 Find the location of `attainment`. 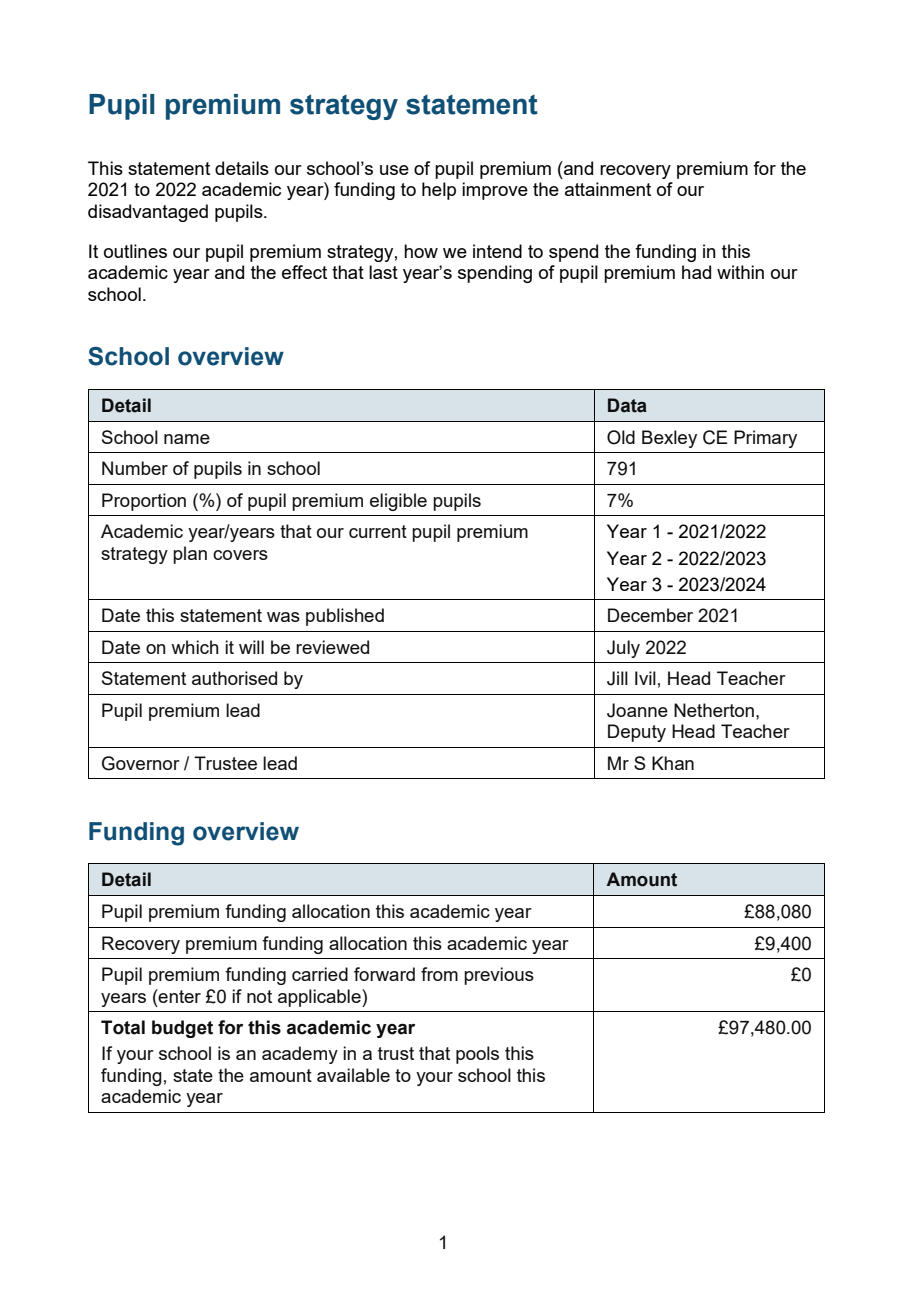

attainment is located at coordinates (608, 189).
